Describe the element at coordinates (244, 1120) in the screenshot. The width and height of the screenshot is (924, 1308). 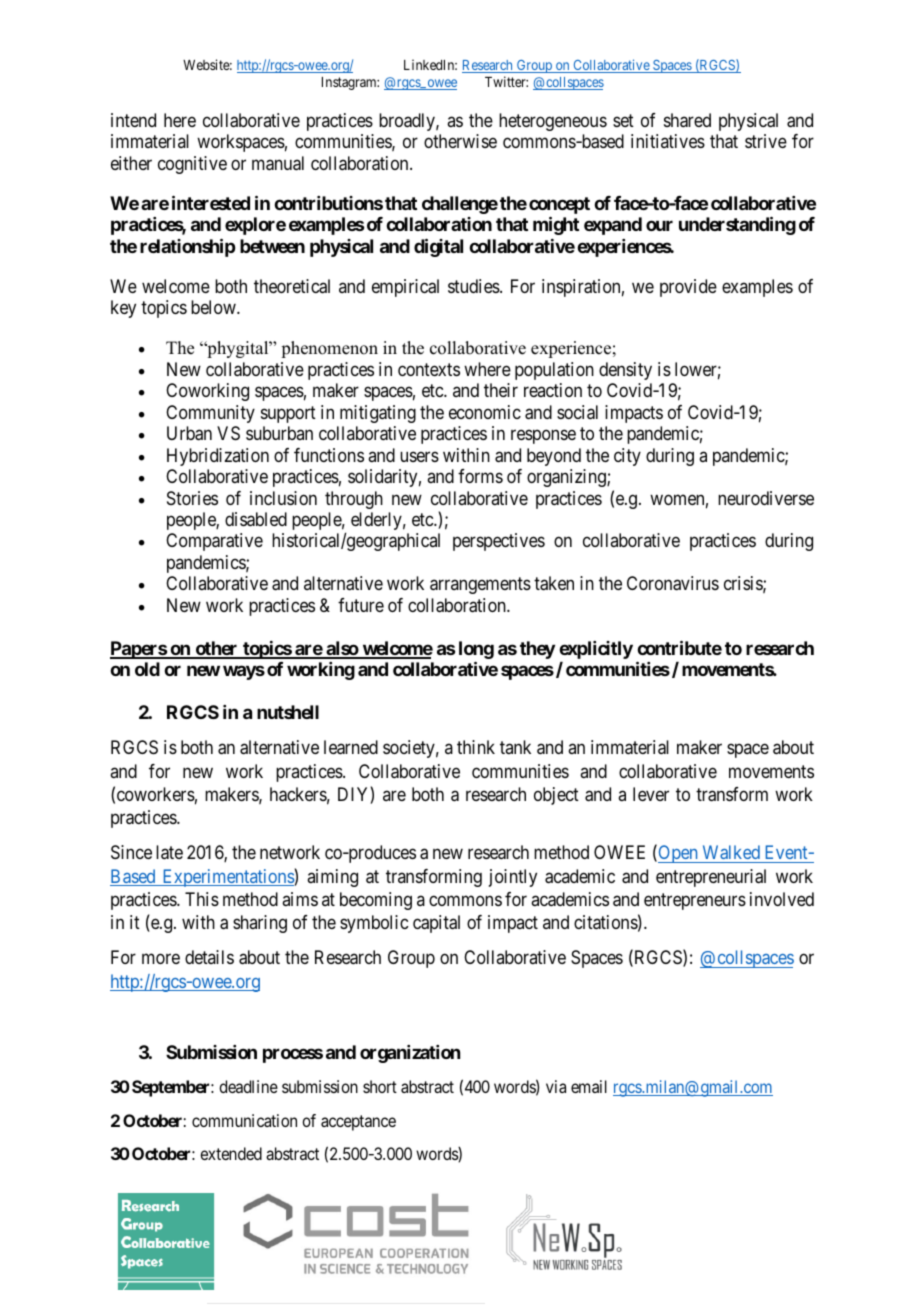
I see `communication` at that location.
